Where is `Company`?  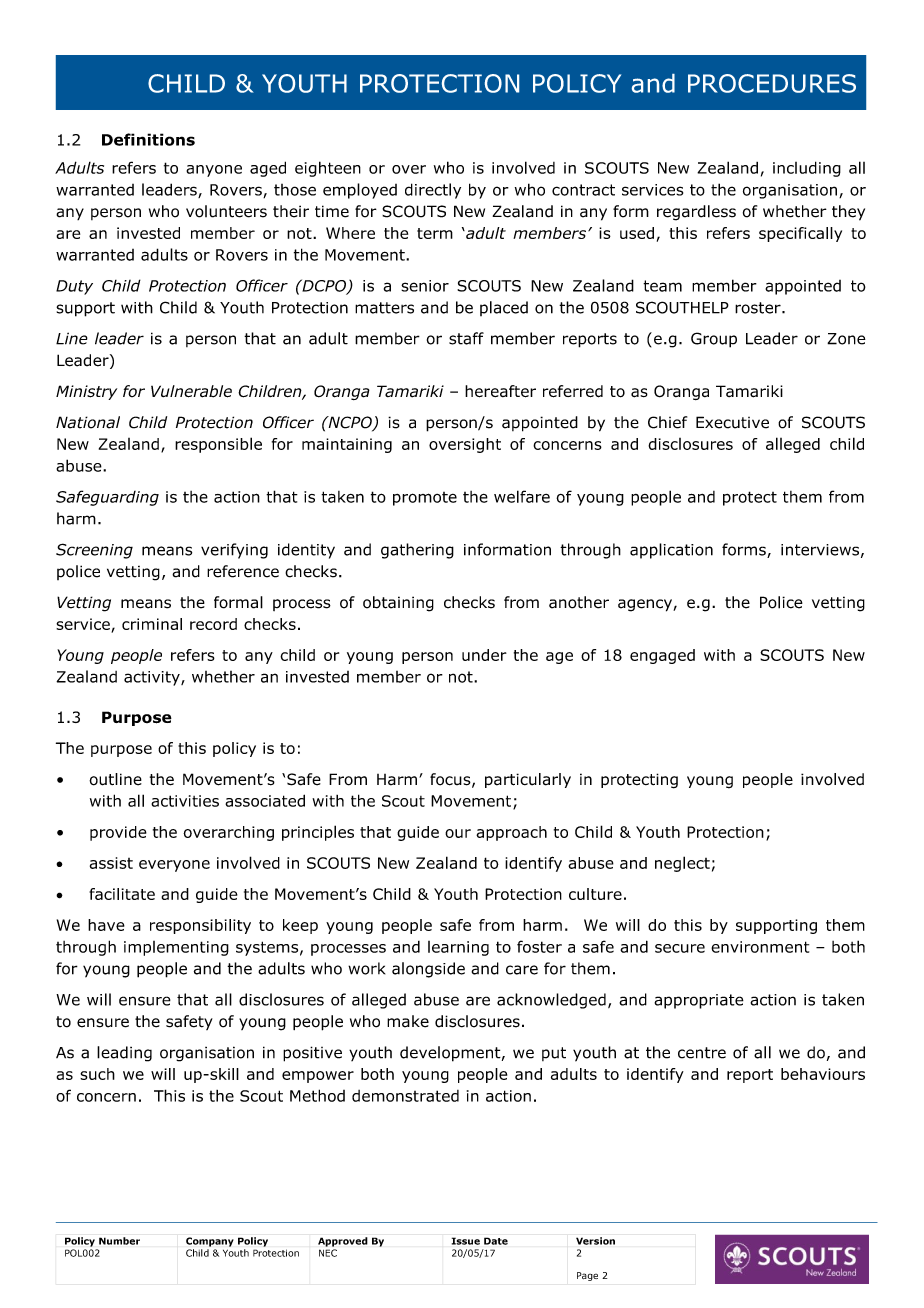
Company is located at coordinates (210, 1242).
